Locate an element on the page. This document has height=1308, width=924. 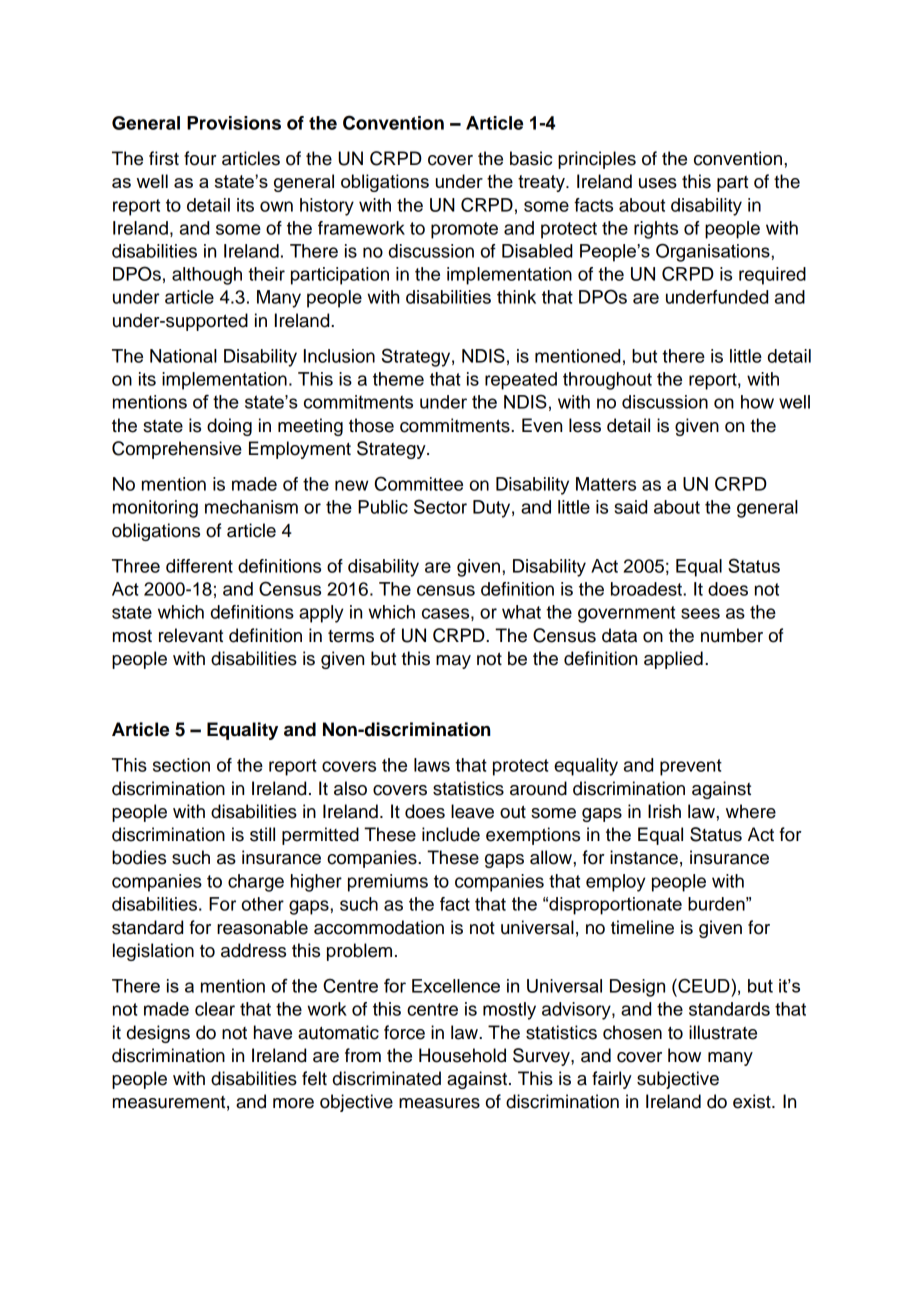
have is located at coordinates (273, 1032).
